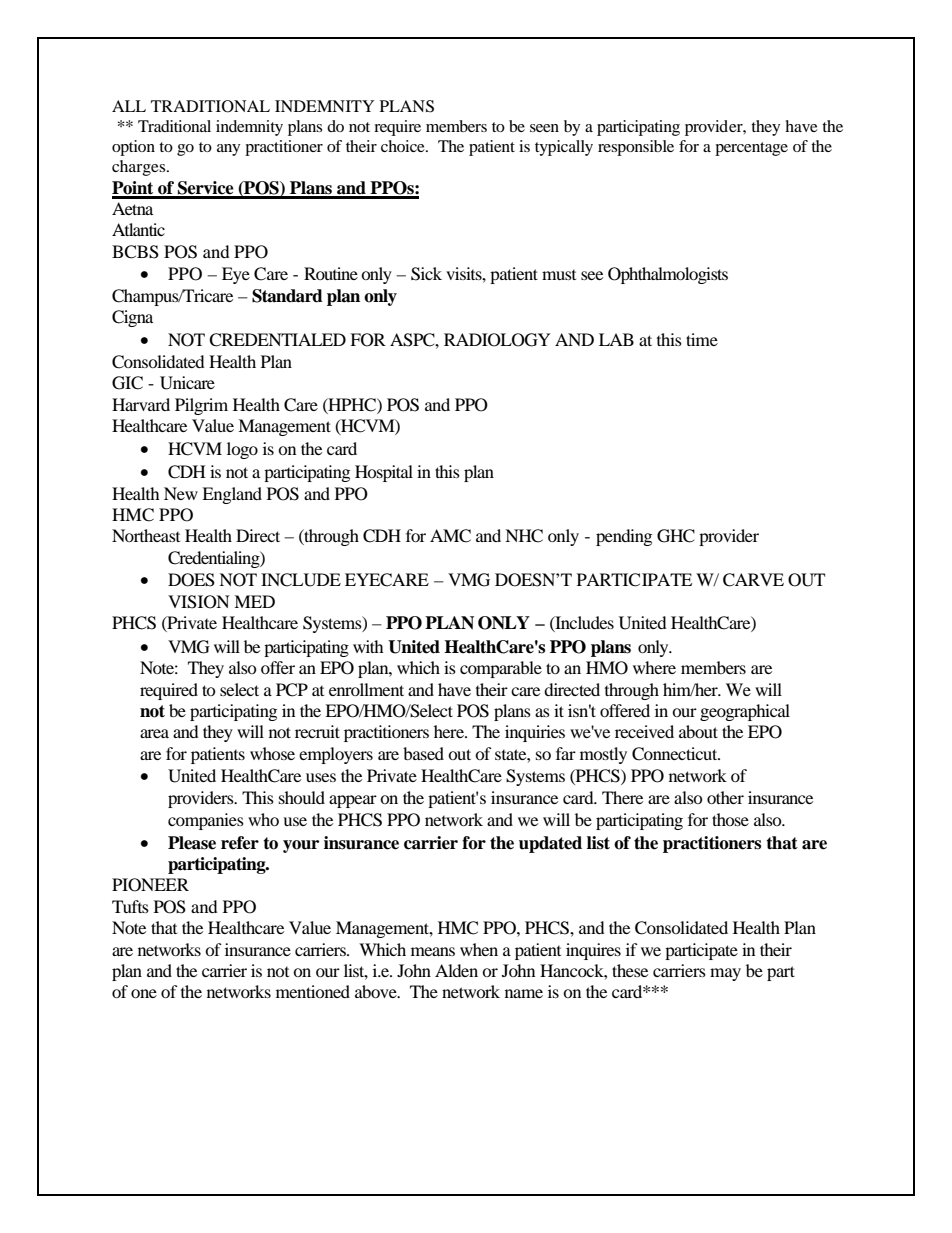  Describe the element at coordinates (199, 602) in the screenshot. I see `VISION` at that location.
